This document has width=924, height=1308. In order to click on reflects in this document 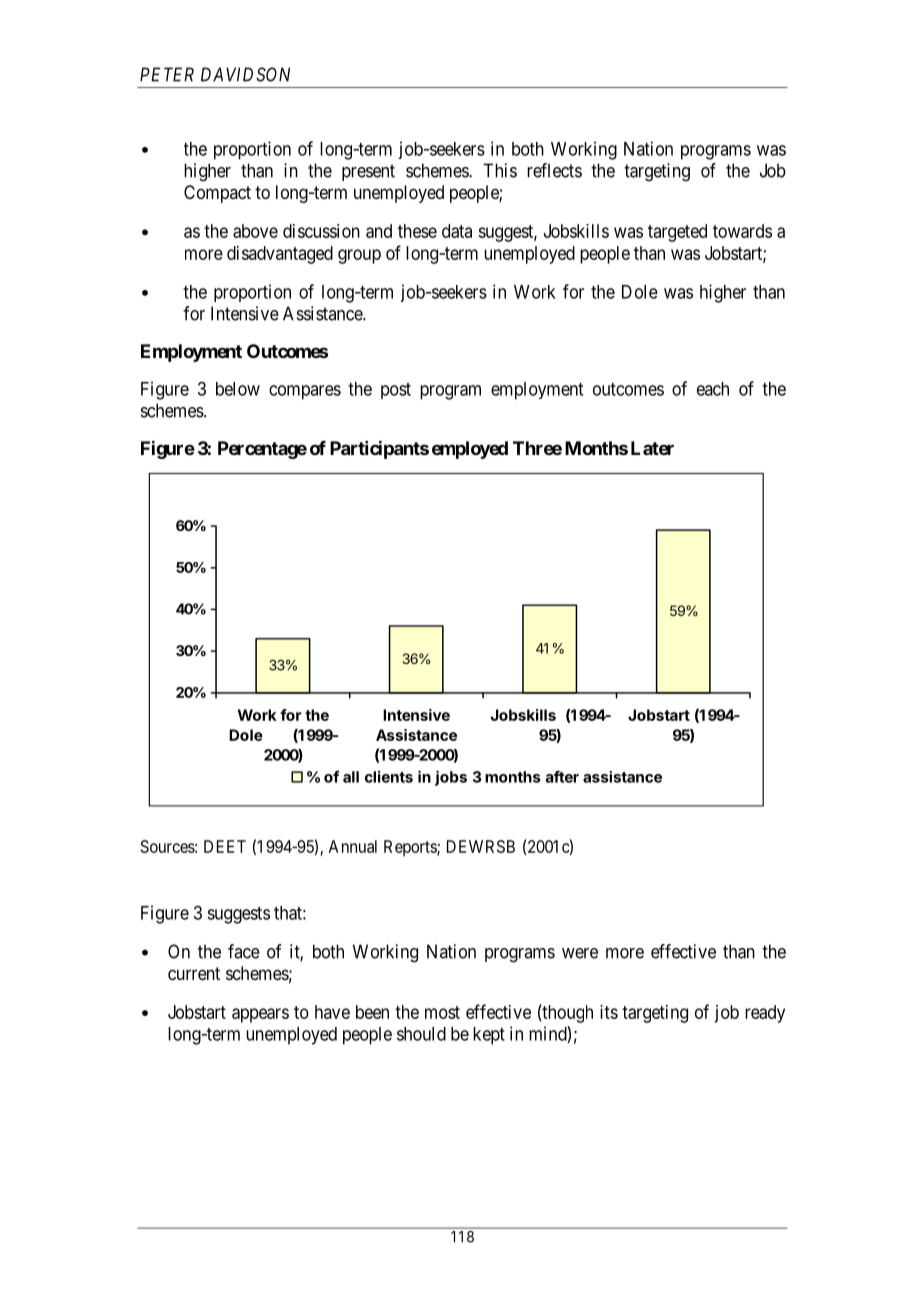, I will do `click(554, 170)`.
